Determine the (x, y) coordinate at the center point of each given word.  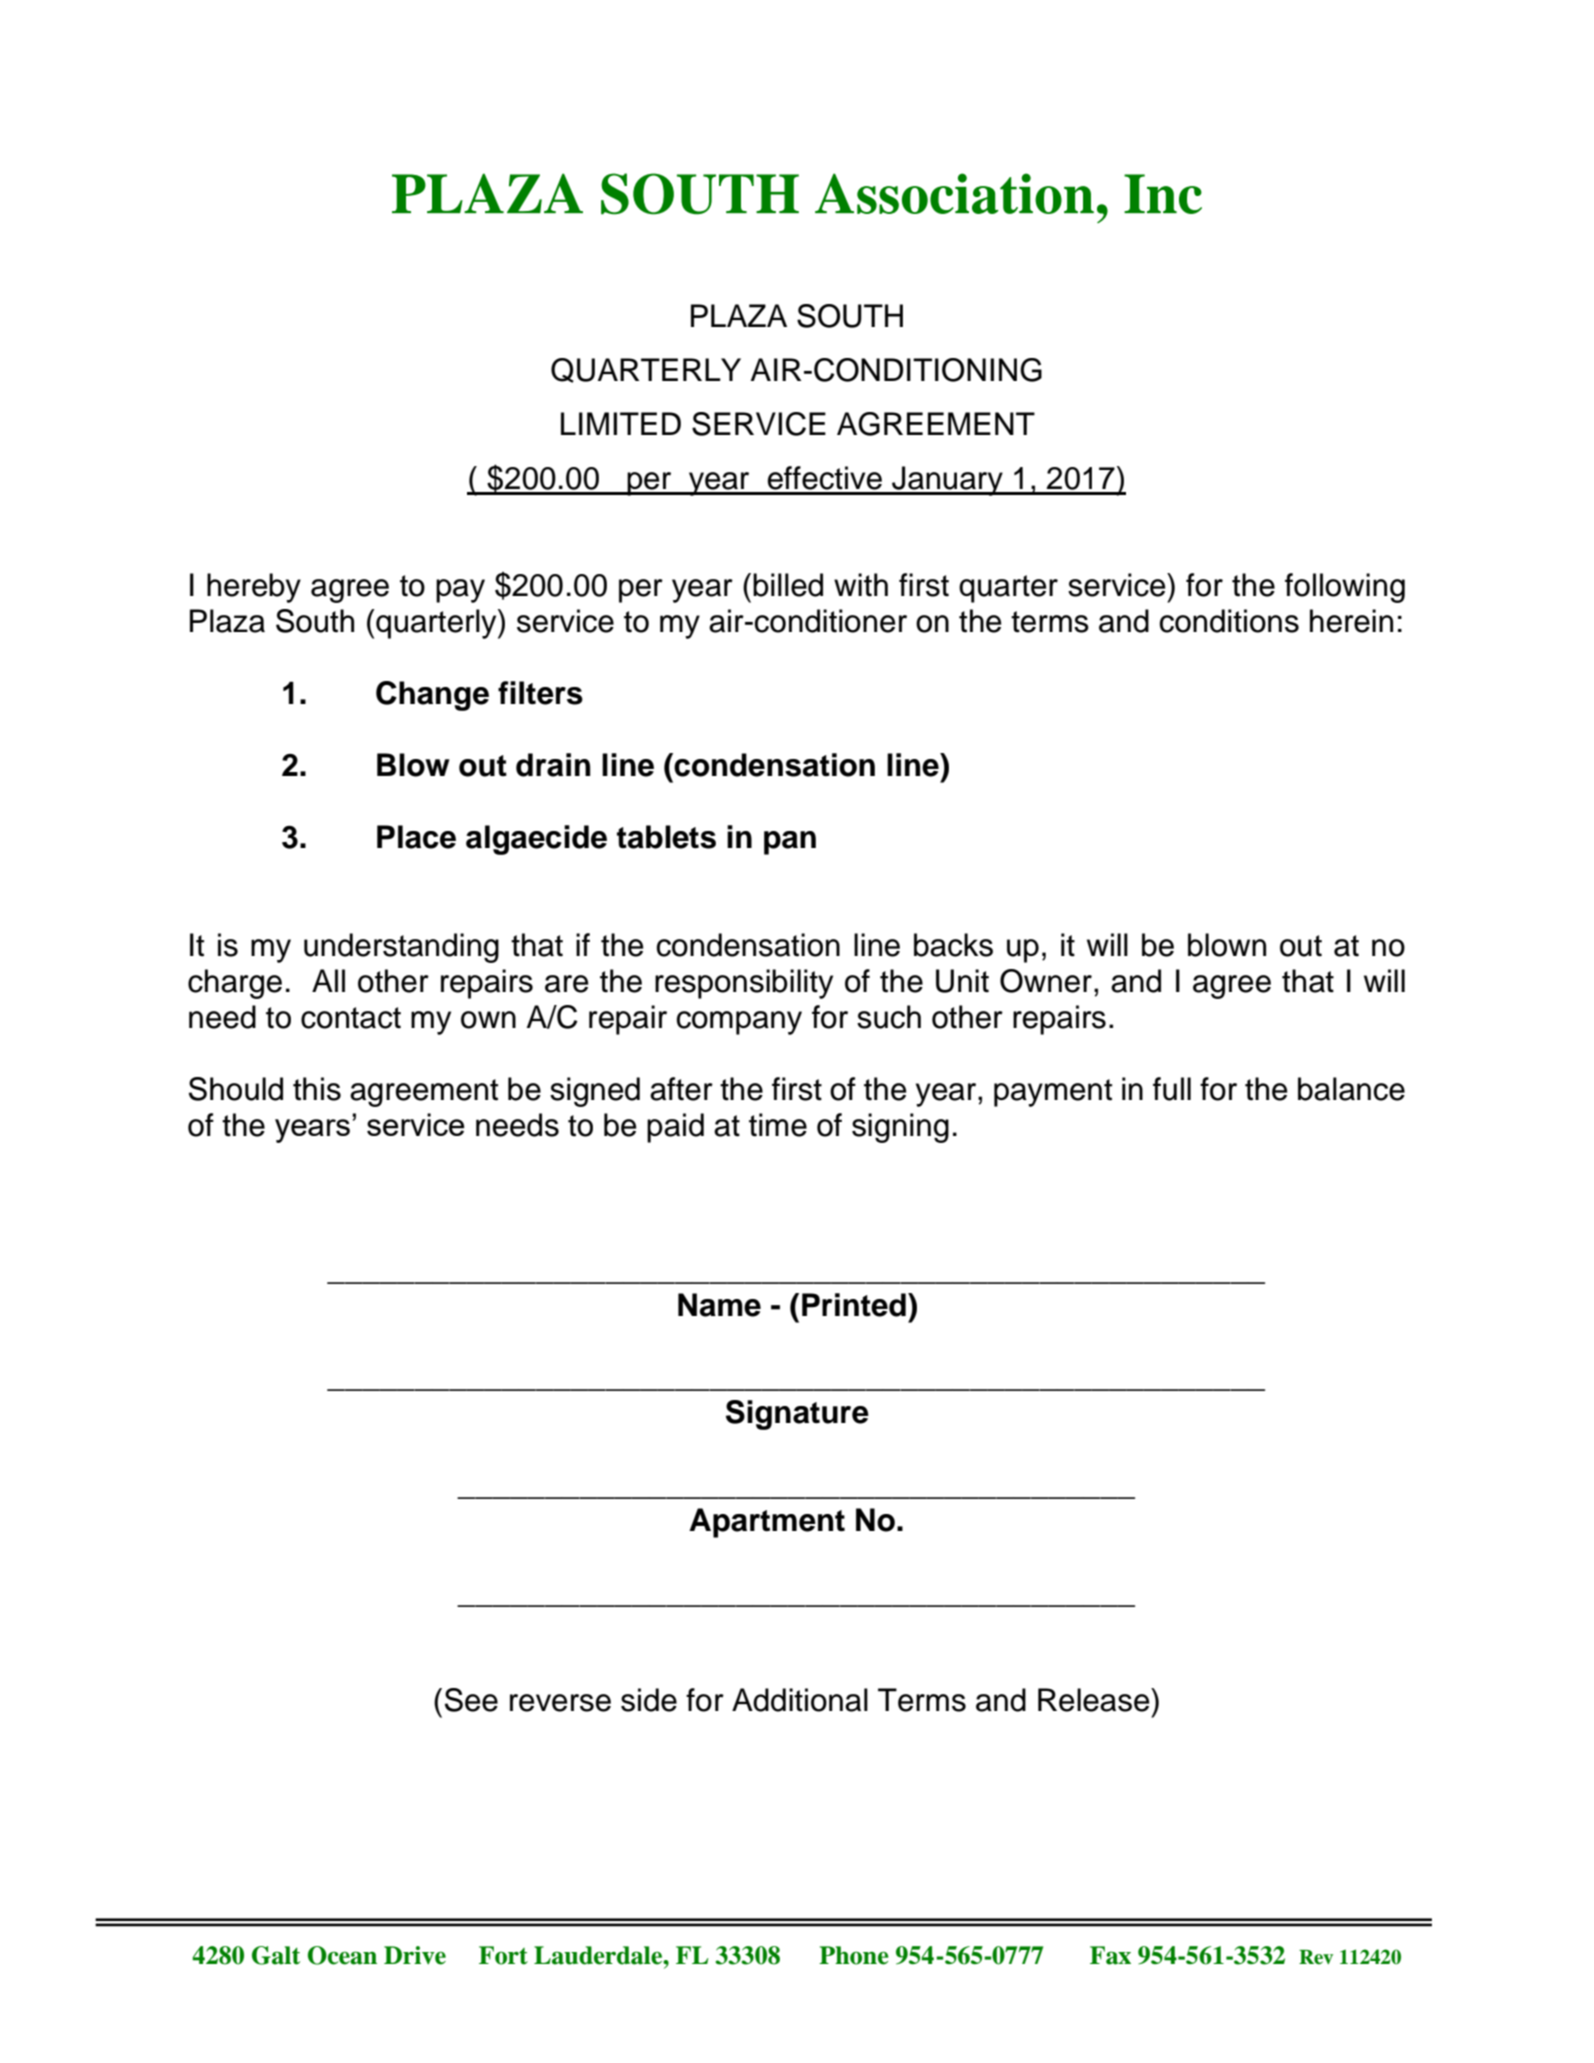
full (1172, 1089)
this (317, 1089)
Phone (854, 1955)
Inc (1163, 194)
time (778, 1125)
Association (954, 193)
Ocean (342, 1955)
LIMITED (621, 423)
